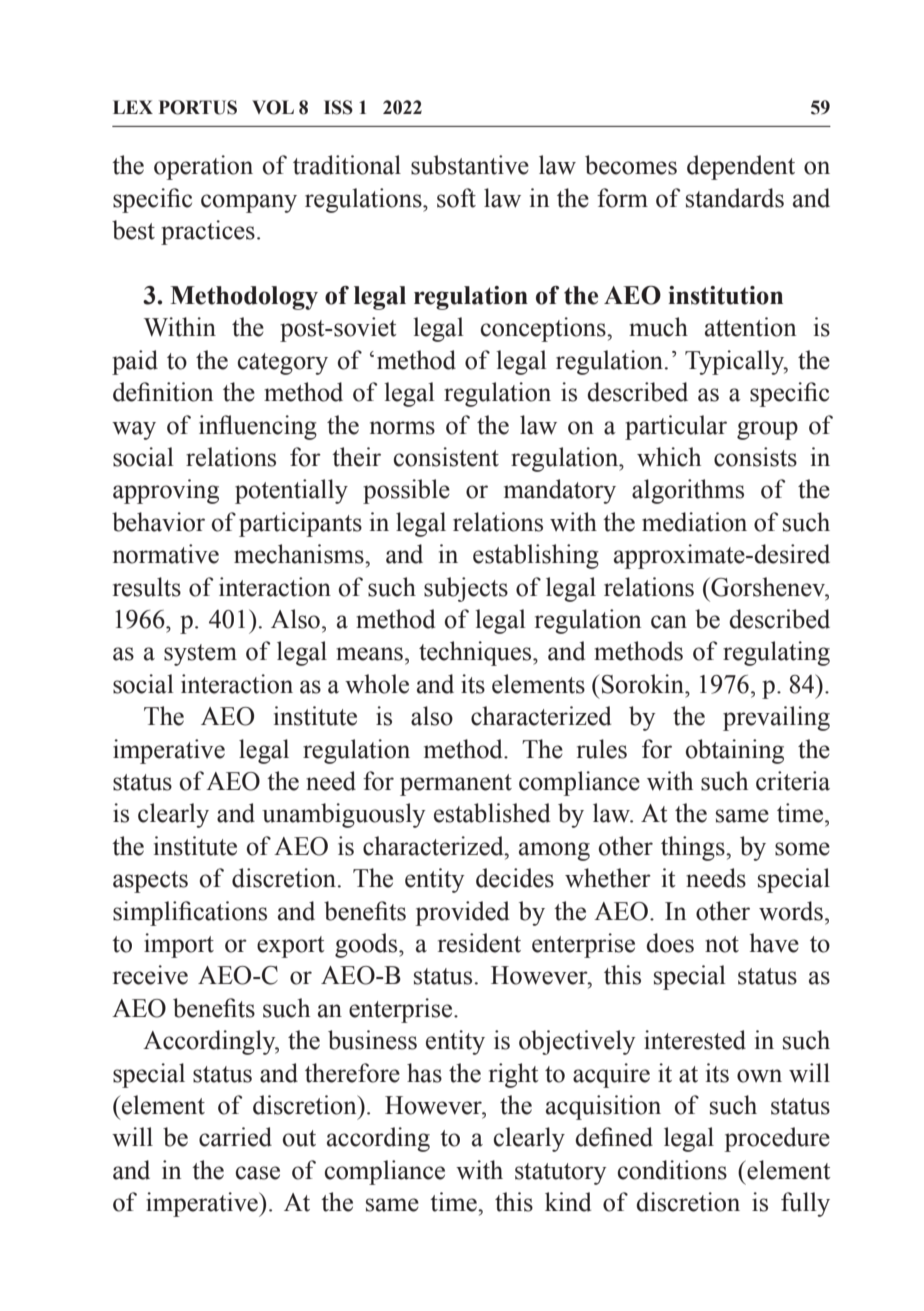 Image resolution: width=924 pixels, height=1311 pixels. I want to click on substantive, so click(470, 165).
